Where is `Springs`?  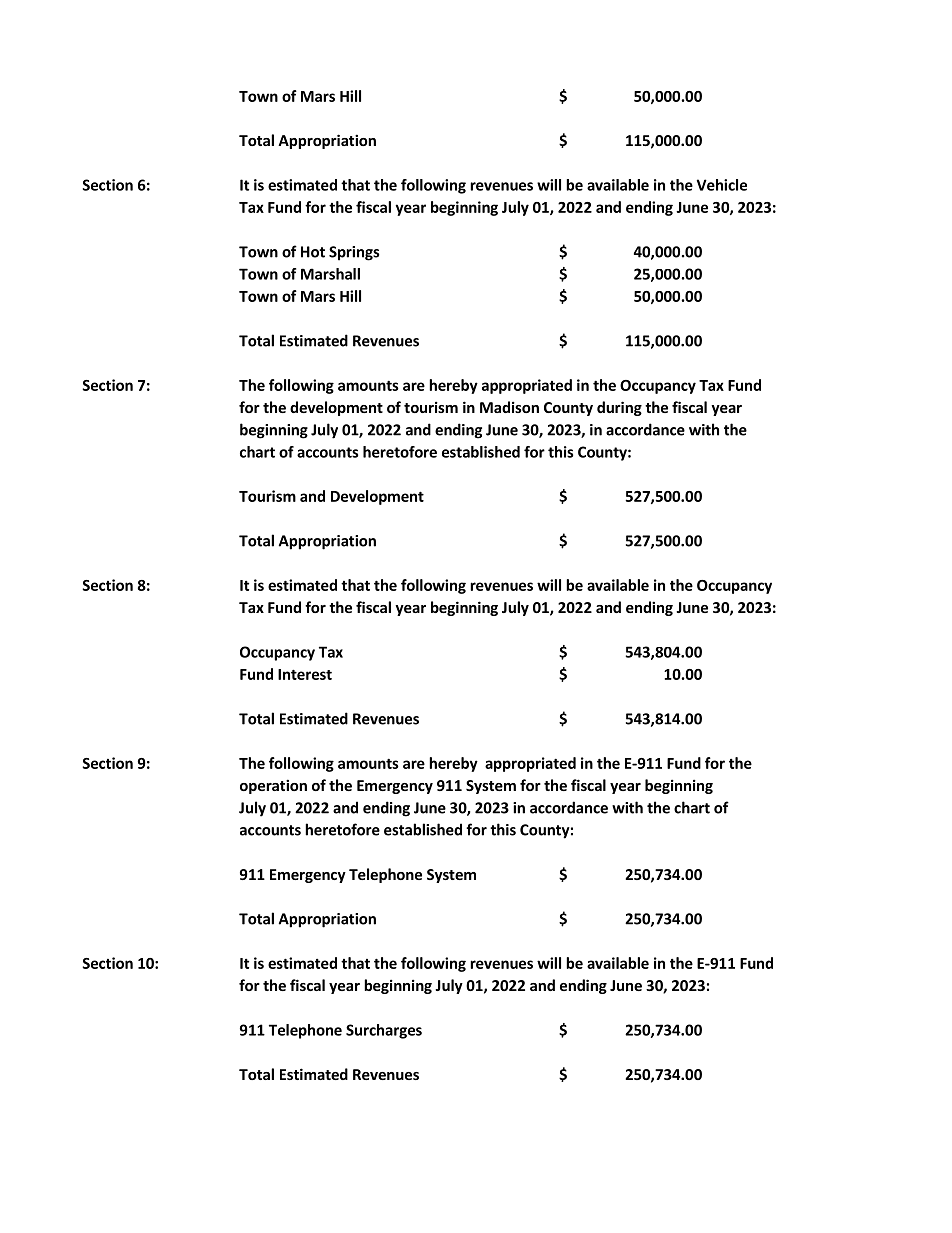 Springs is located at coordinates (354, 253).
